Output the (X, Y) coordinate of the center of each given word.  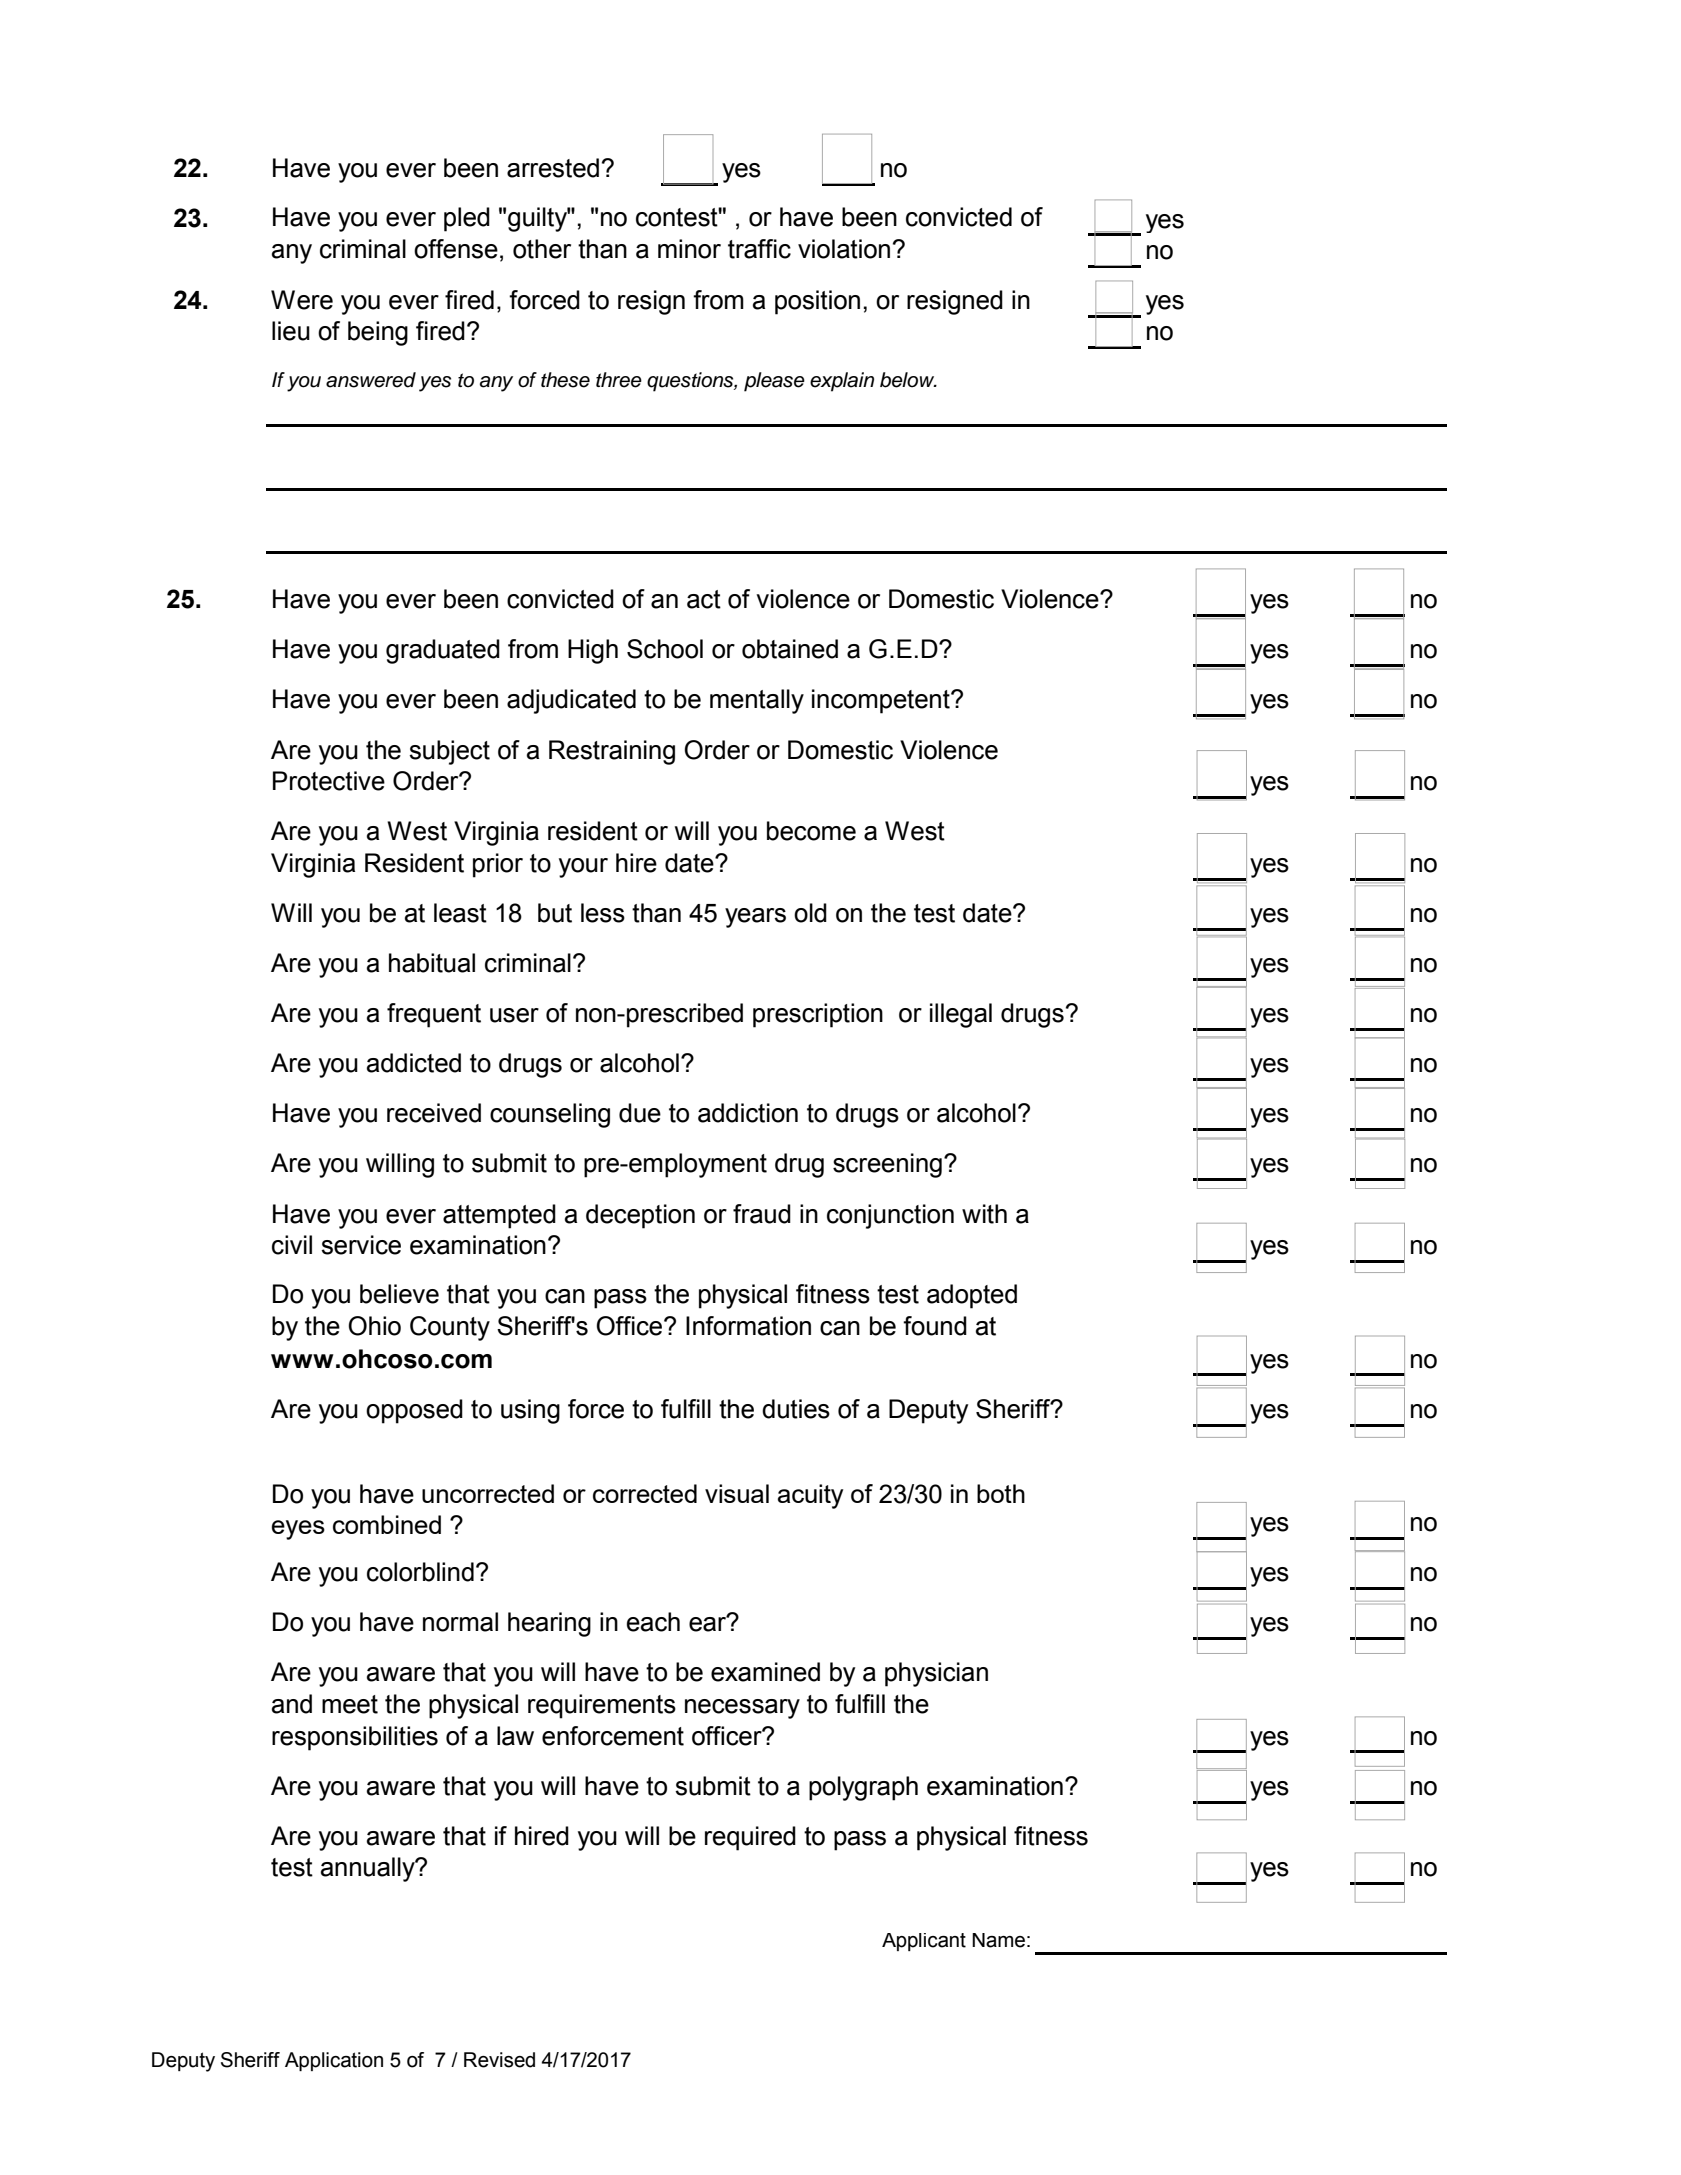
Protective (329, 781)
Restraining (612, 752)
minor (689, 249)
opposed (414, 1411)
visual (737, 1493)
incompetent (882, 701)
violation (844, 249)
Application (334, 2061)
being (378, 333)
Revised (499, 2060)
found (935, 1326)
